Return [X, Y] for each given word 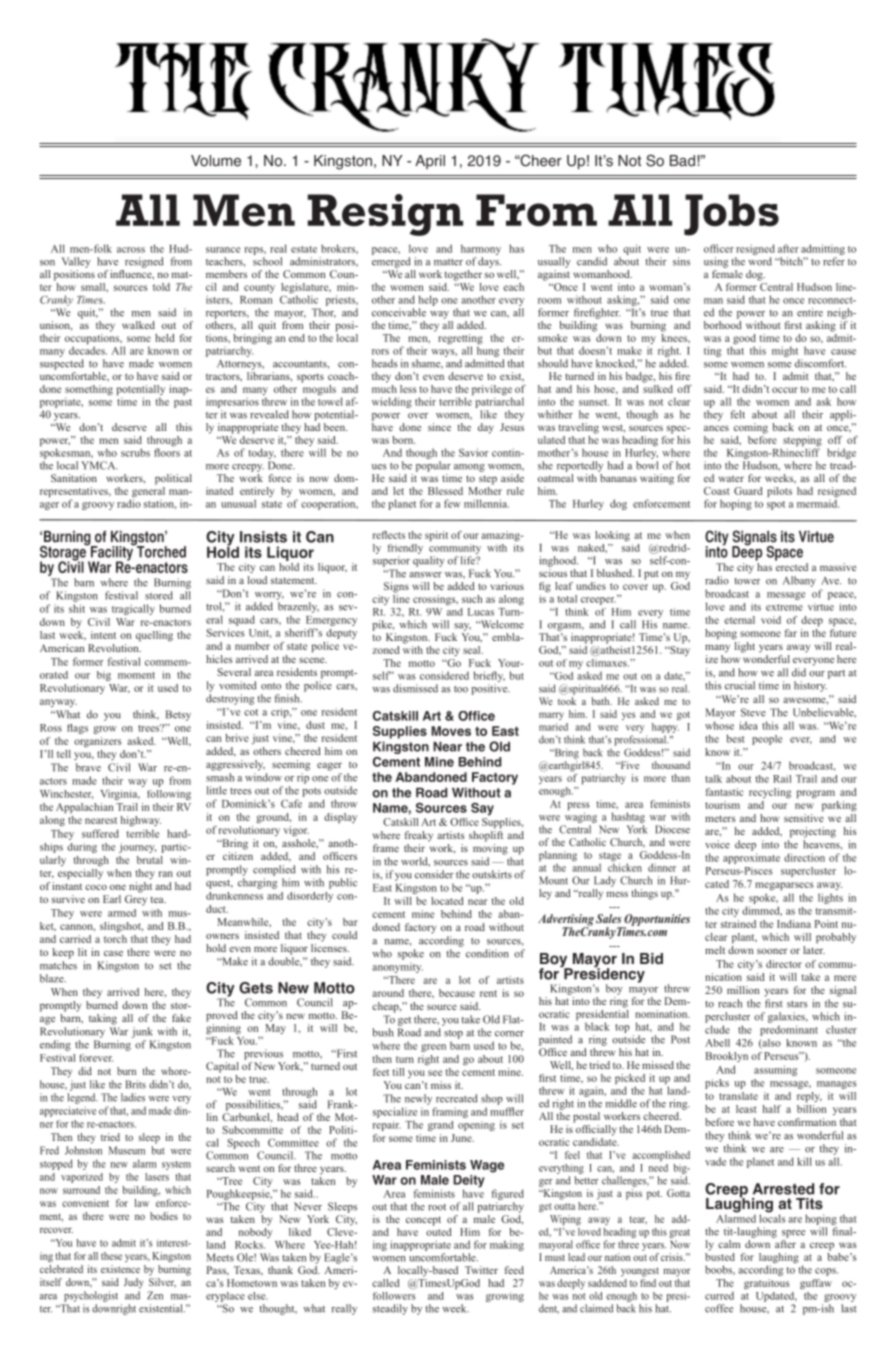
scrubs [135, 452]
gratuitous [767, 1284]
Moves [451, 731]
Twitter [481, 1270]
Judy [134, 1283]
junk [142, 1032]
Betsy [178, 715]
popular [433, 466]
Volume [216, 161]
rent [488, 993]
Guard [748, 491]
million [743, 990]
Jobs [731, 215]
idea [748, 725]
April [430, 162]
